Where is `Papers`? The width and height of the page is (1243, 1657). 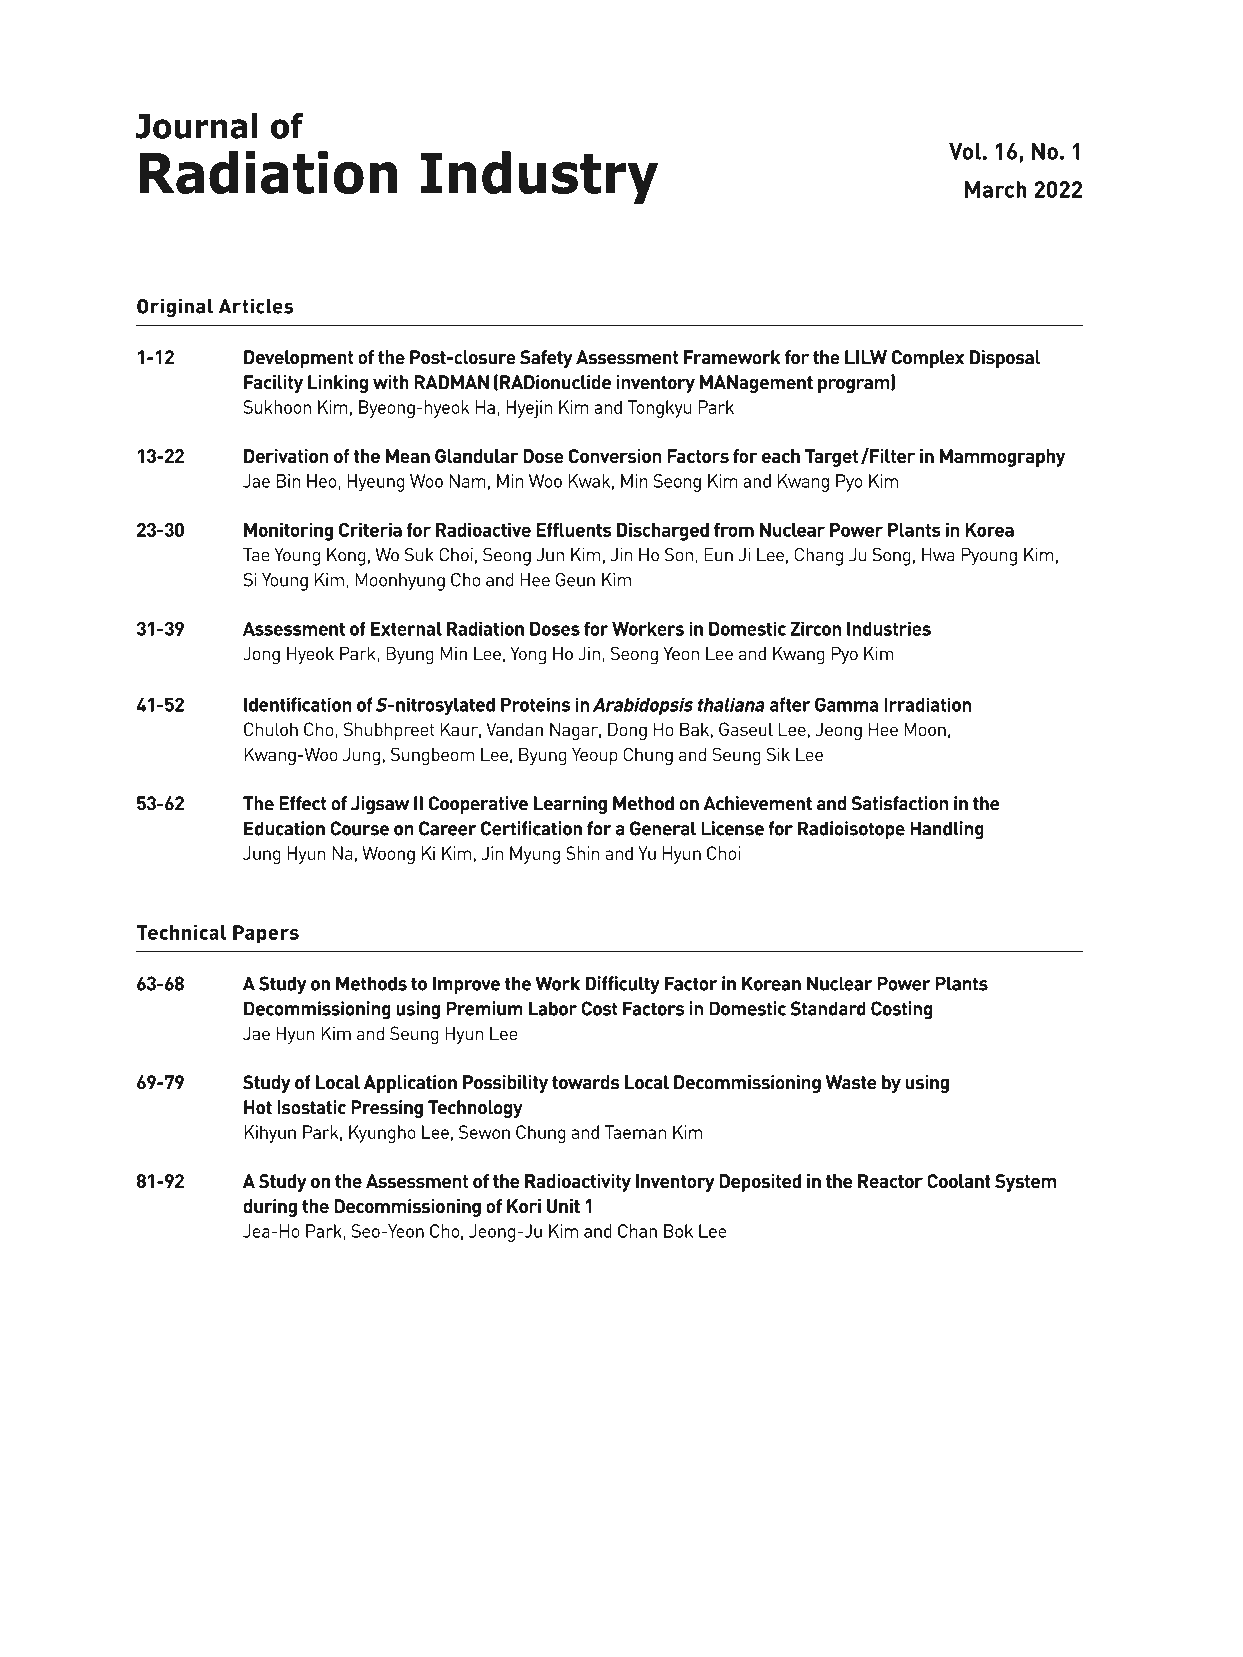 Papers is located at coordinates (266, 934).
